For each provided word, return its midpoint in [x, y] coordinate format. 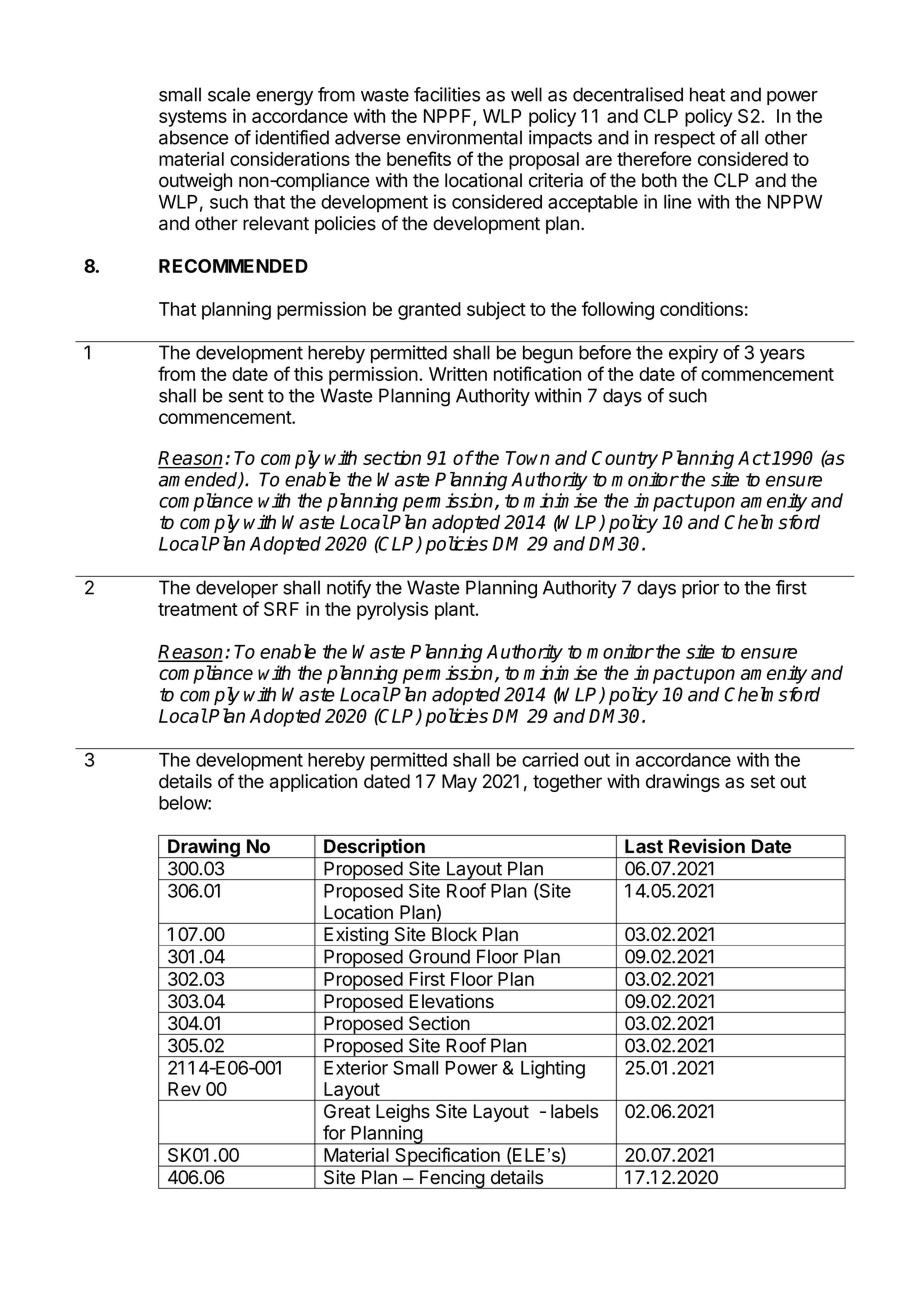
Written [458, 373]
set [763, 782]
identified [292, 137]
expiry [693, 354]
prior [700, 589]
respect [685, 139]
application [313, 783]
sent [246, 396]
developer [237, 589]
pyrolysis [392, 610]
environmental [464, 137]
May [459, 783]
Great [347, 1111]
